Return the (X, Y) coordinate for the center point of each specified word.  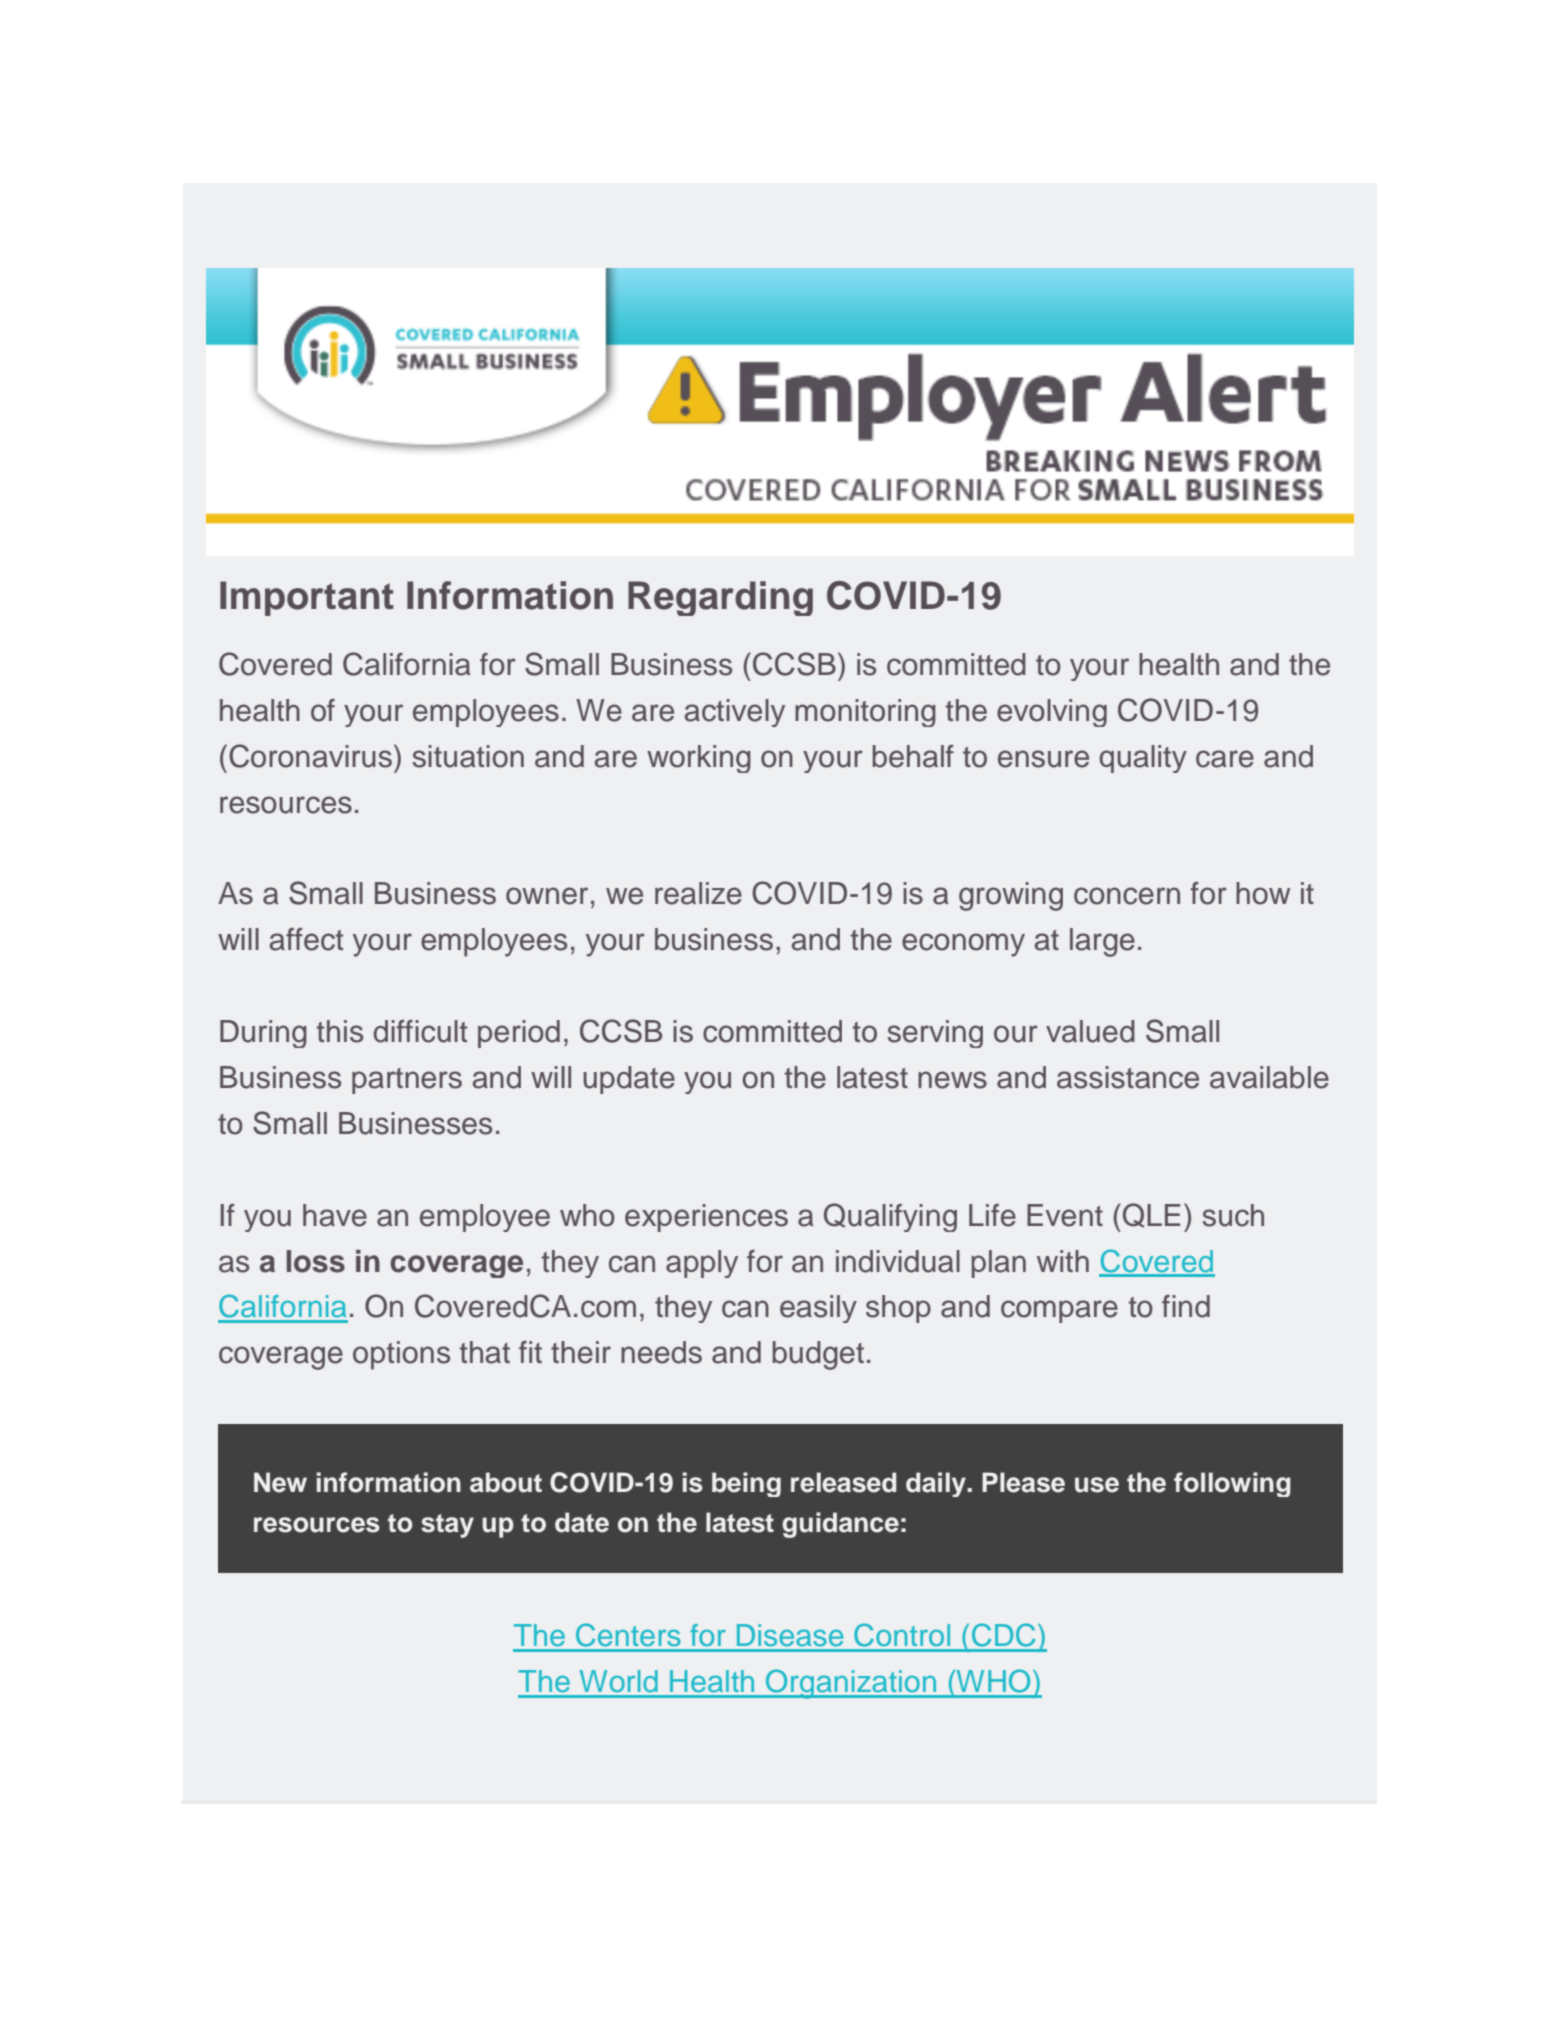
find (1186, 1306)
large (1102, 942)
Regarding (720, 598)
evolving (1052, 713)
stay (447, 1526)
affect (306, 939)
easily (818, 1309)
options (401, 1355)
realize (698, 893)
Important (307, 598)
